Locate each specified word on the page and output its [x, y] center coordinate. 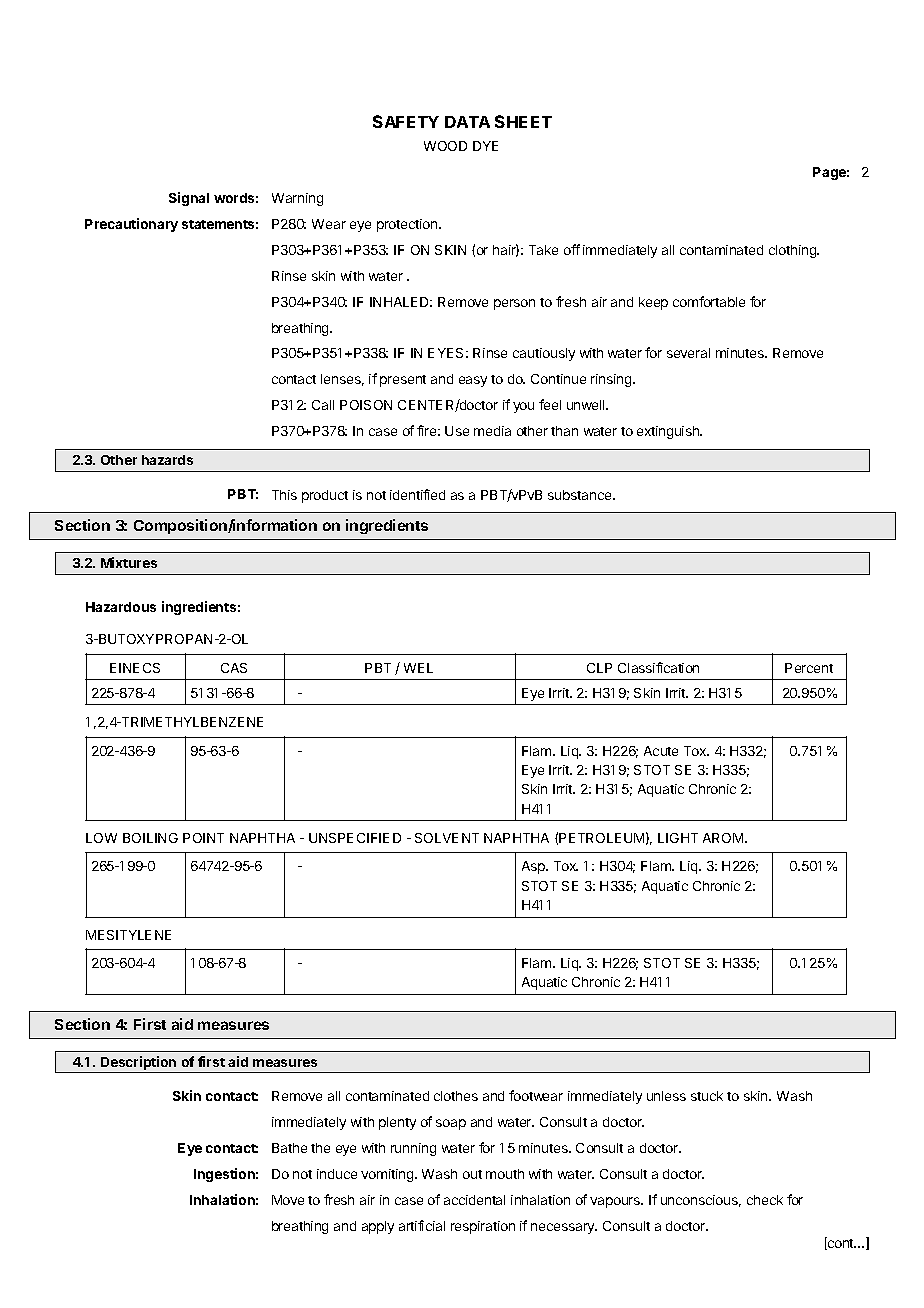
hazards [167, 460]
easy [473, 381]
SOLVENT [447, 838]
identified [417, 494]
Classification [658, 667]
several [688, 353]
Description [139, 1064]
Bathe [289, 1148]
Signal [189, 199]
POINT [203, 838]
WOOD [445, 146]
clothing [793, 251]
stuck [707, 1096]
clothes [456, 1096]
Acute [661, 751]
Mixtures [129, 562]
